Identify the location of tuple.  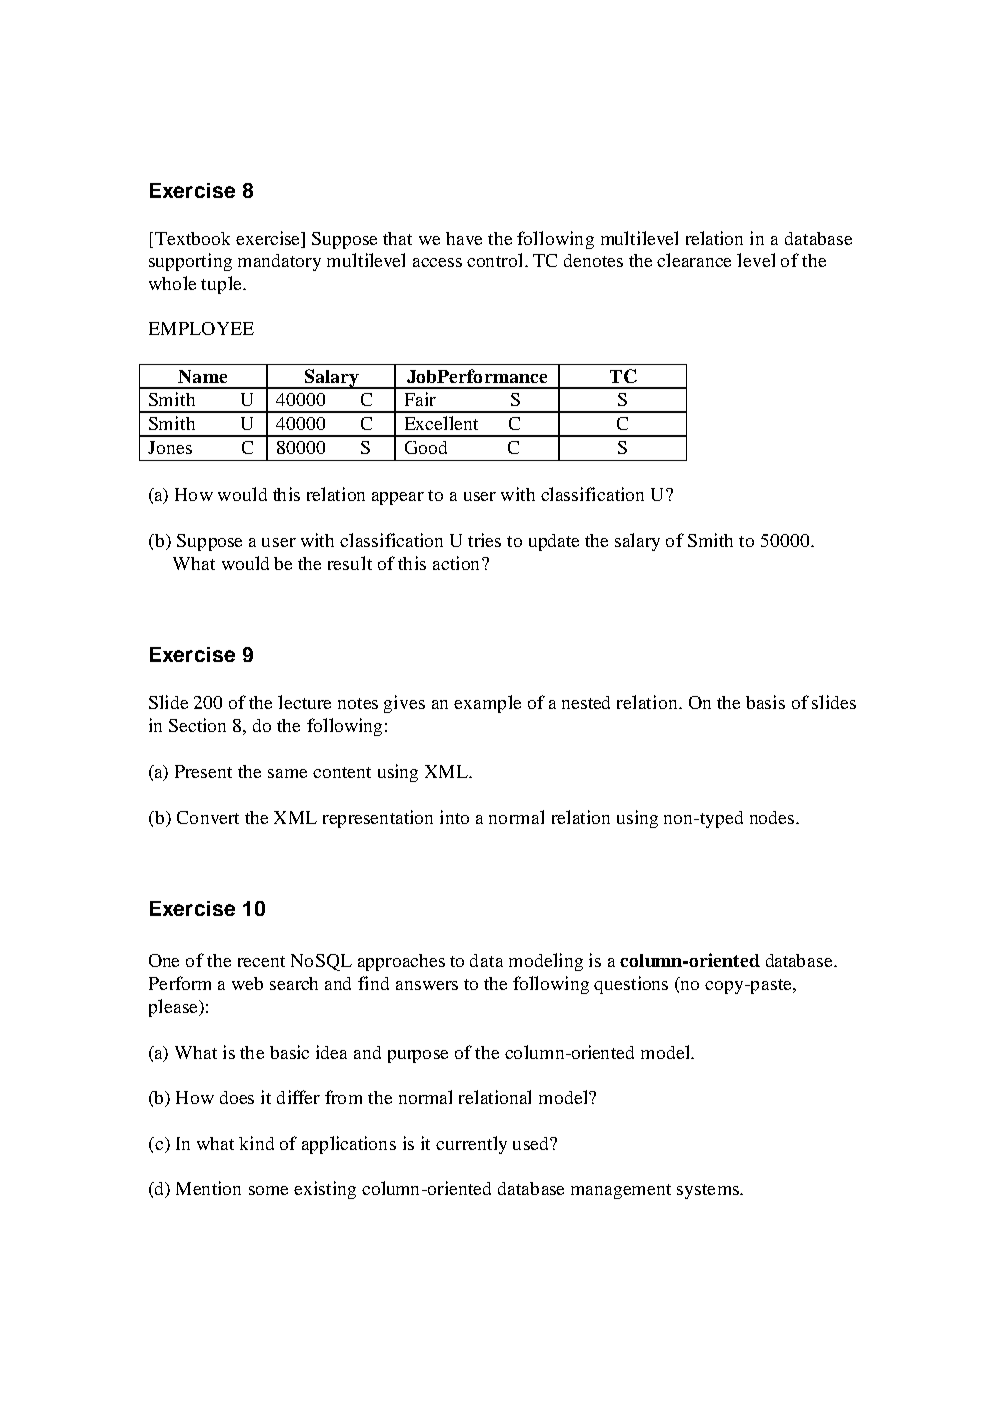
(221, 285).
